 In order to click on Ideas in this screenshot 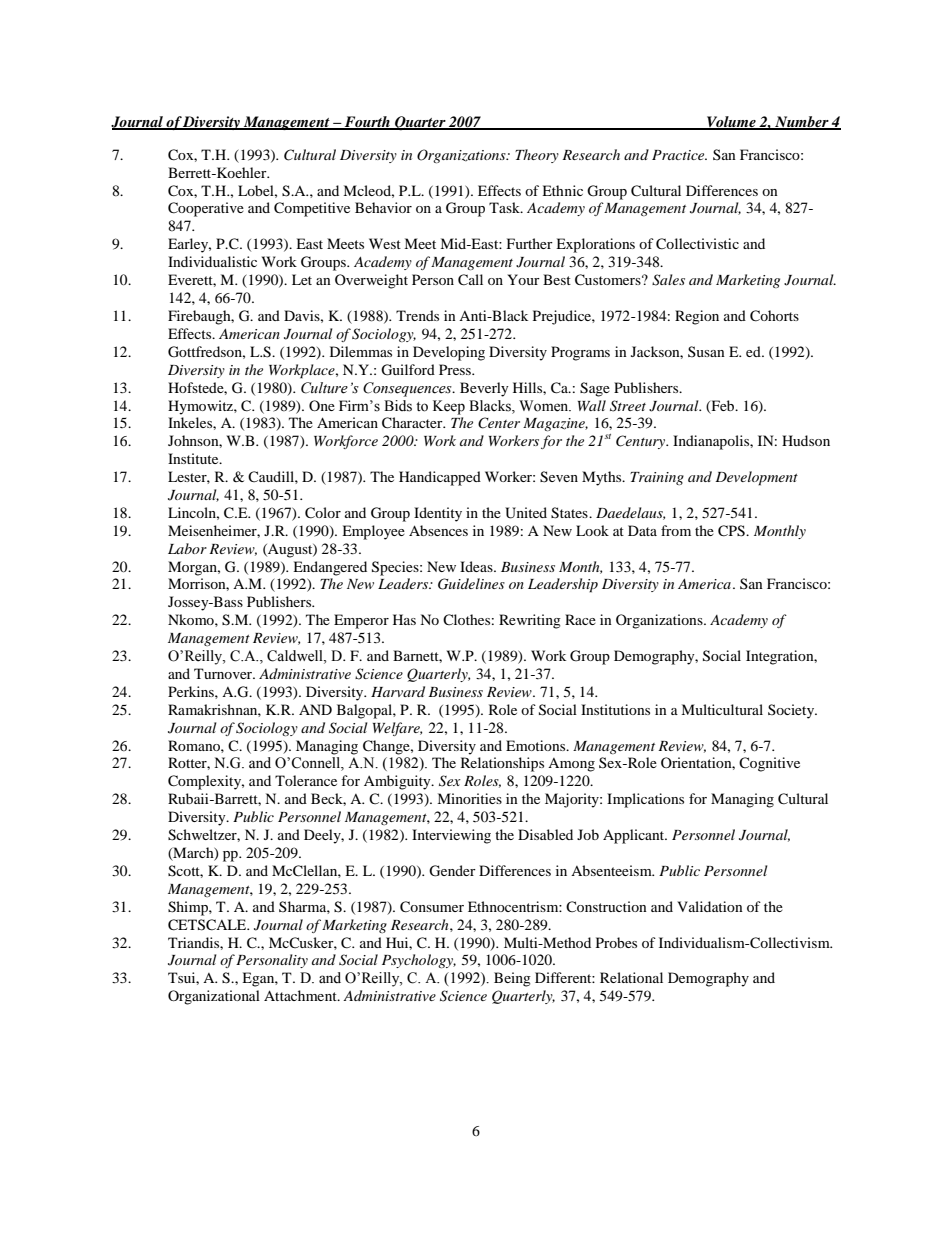, I will do `click(477, 566)`.
